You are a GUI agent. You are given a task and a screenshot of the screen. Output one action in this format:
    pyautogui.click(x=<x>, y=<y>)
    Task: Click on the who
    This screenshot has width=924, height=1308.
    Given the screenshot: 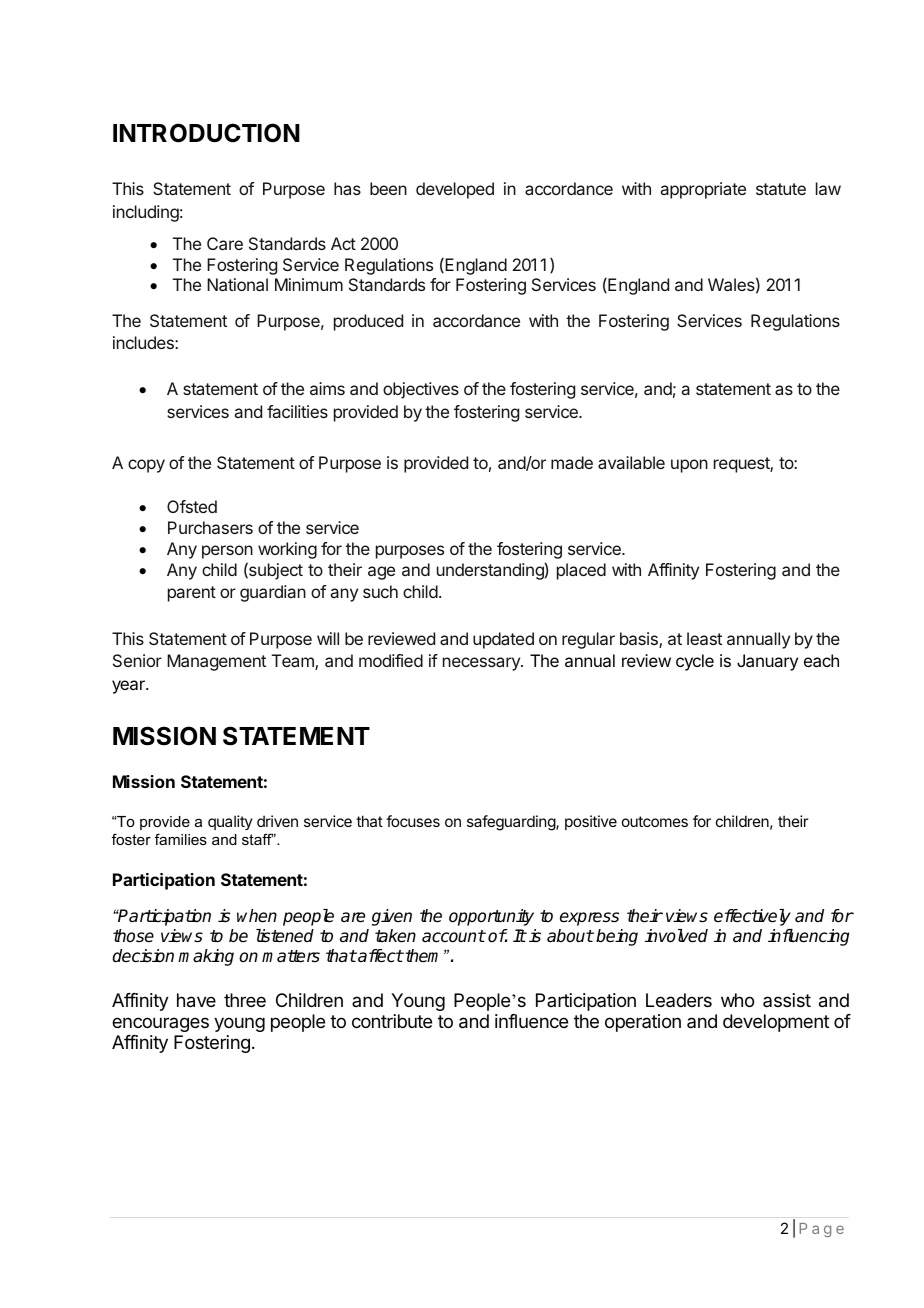 What is the action you would take?
    pyautogui.click(x=737, y=1000)
